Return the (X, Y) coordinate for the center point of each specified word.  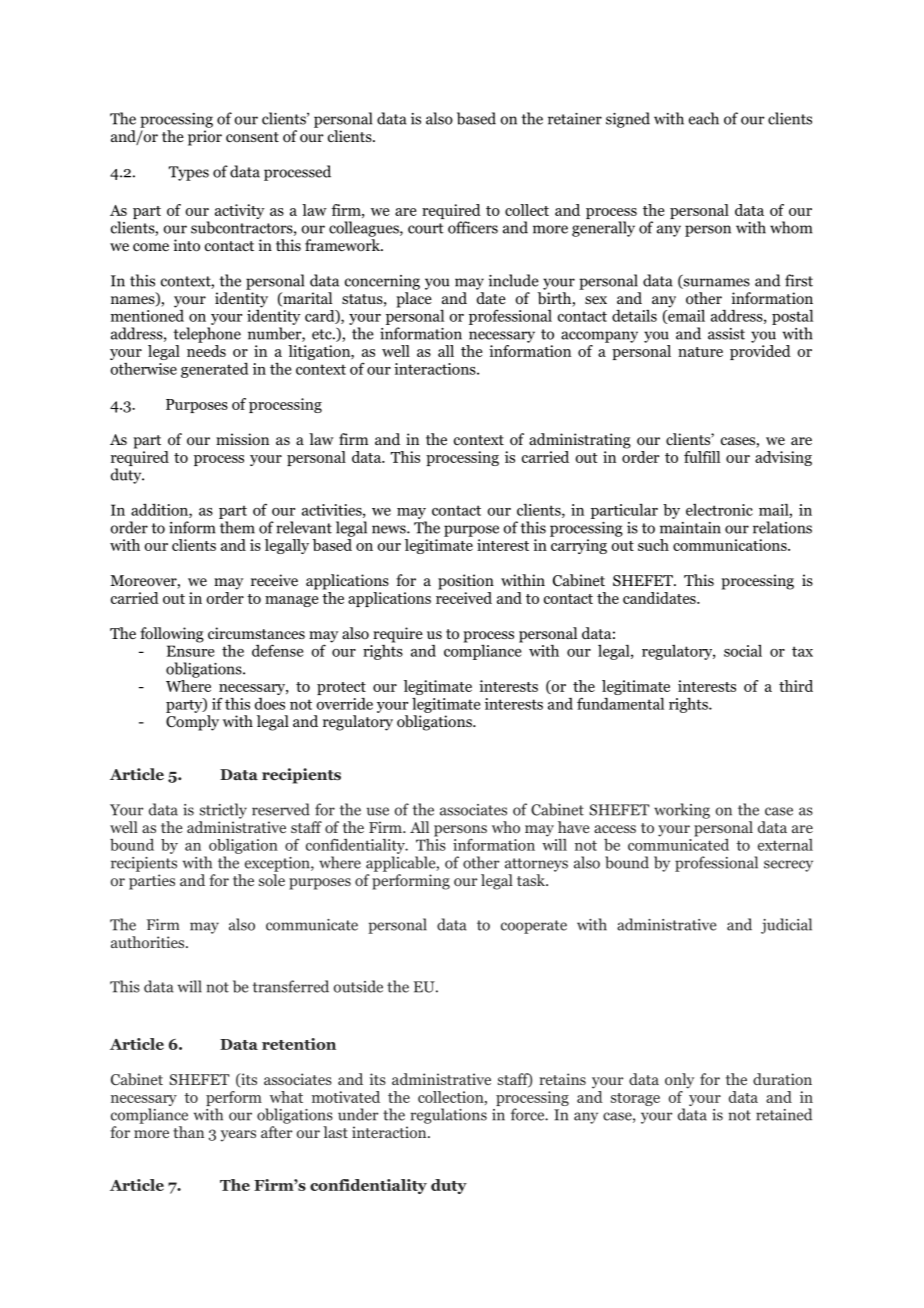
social (743, 650)
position (466, 582)
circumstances (256, 633)
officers (473, 227)
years (238, 1136)
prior (205, 138)
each (704, 118)
